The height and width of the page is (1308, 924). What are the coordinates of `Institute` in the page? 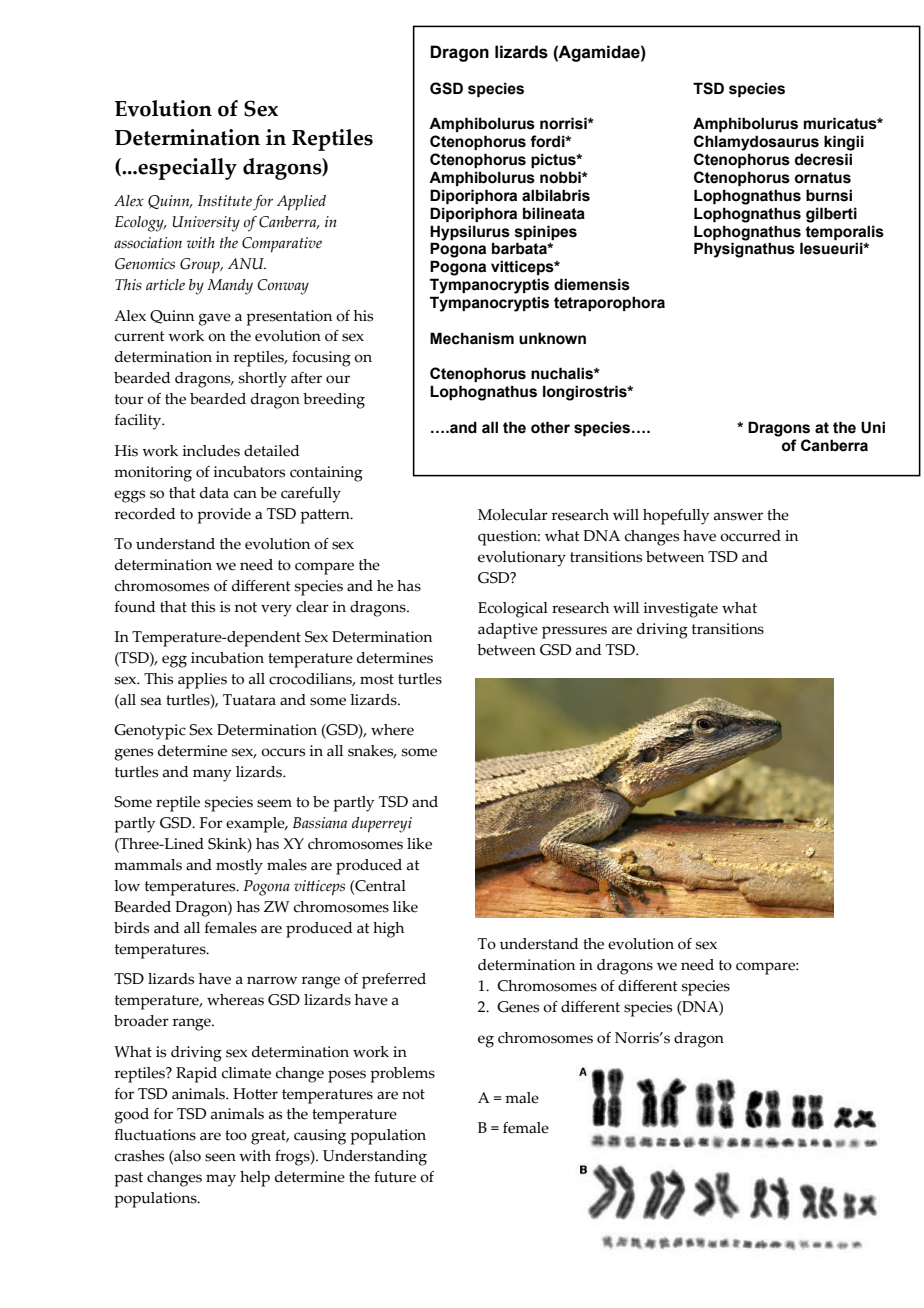 It's located at (225, 201).
